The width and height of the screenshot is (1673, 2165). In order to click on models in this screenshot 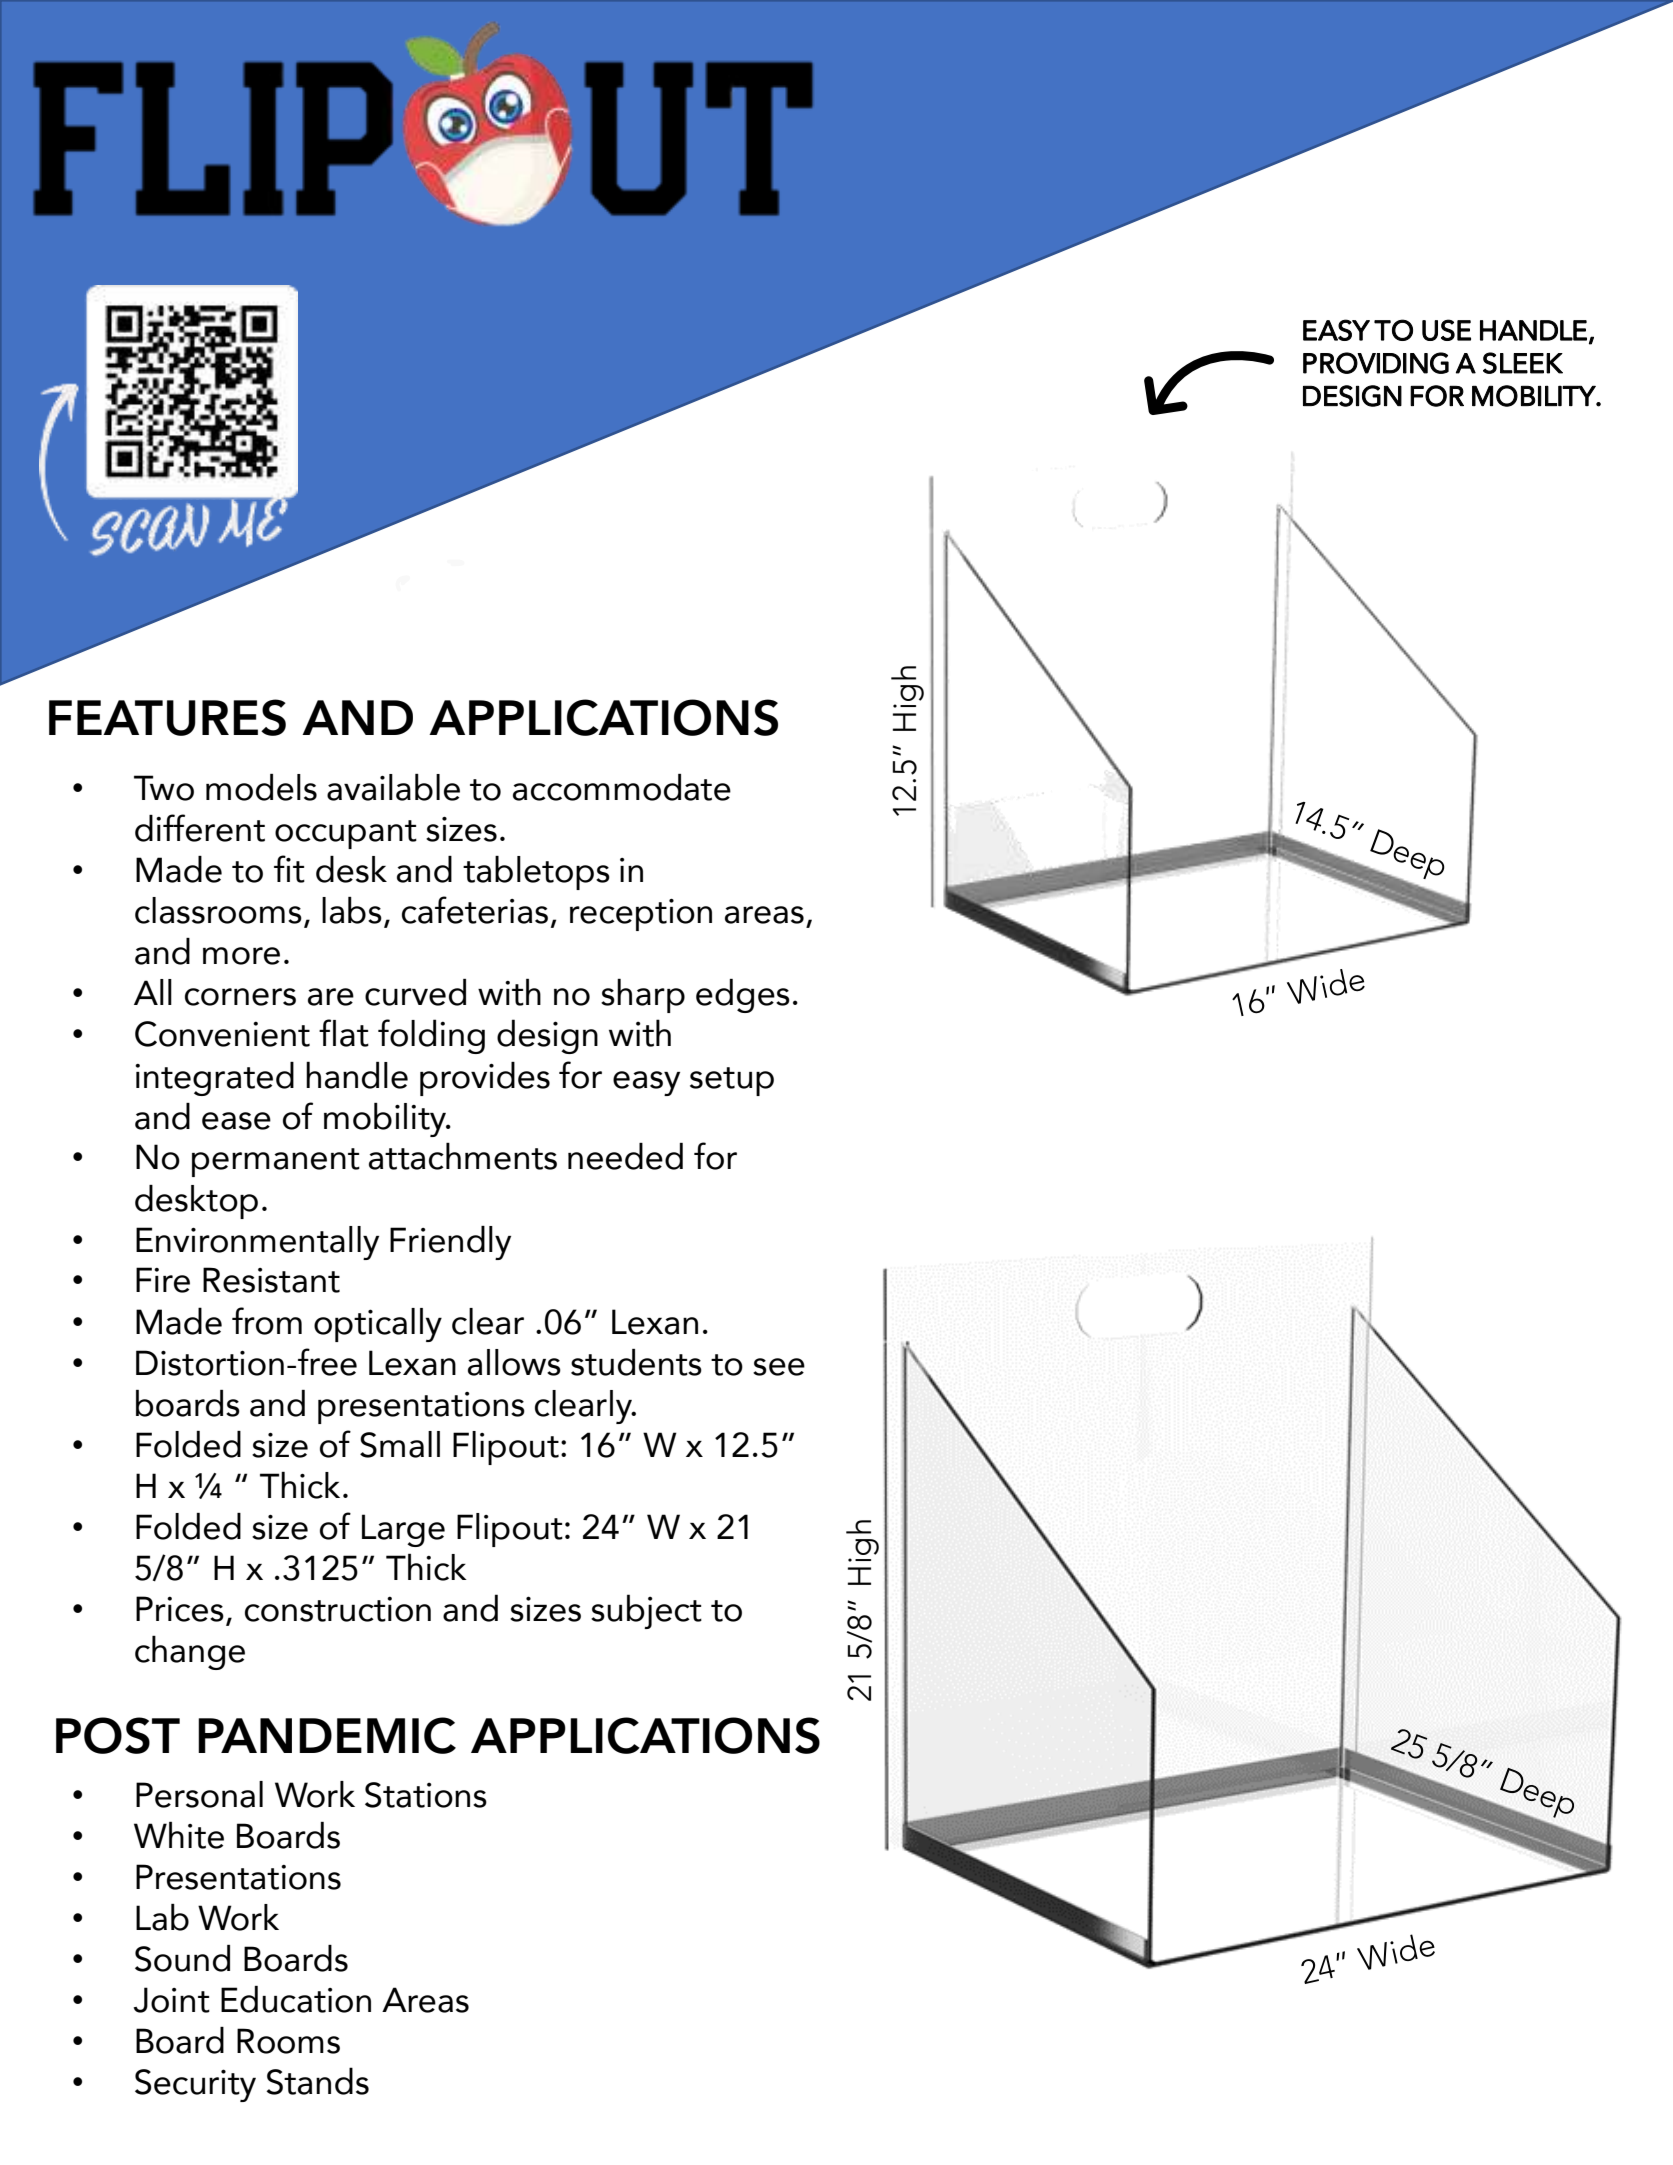, I will do `click(261, 787)`.
